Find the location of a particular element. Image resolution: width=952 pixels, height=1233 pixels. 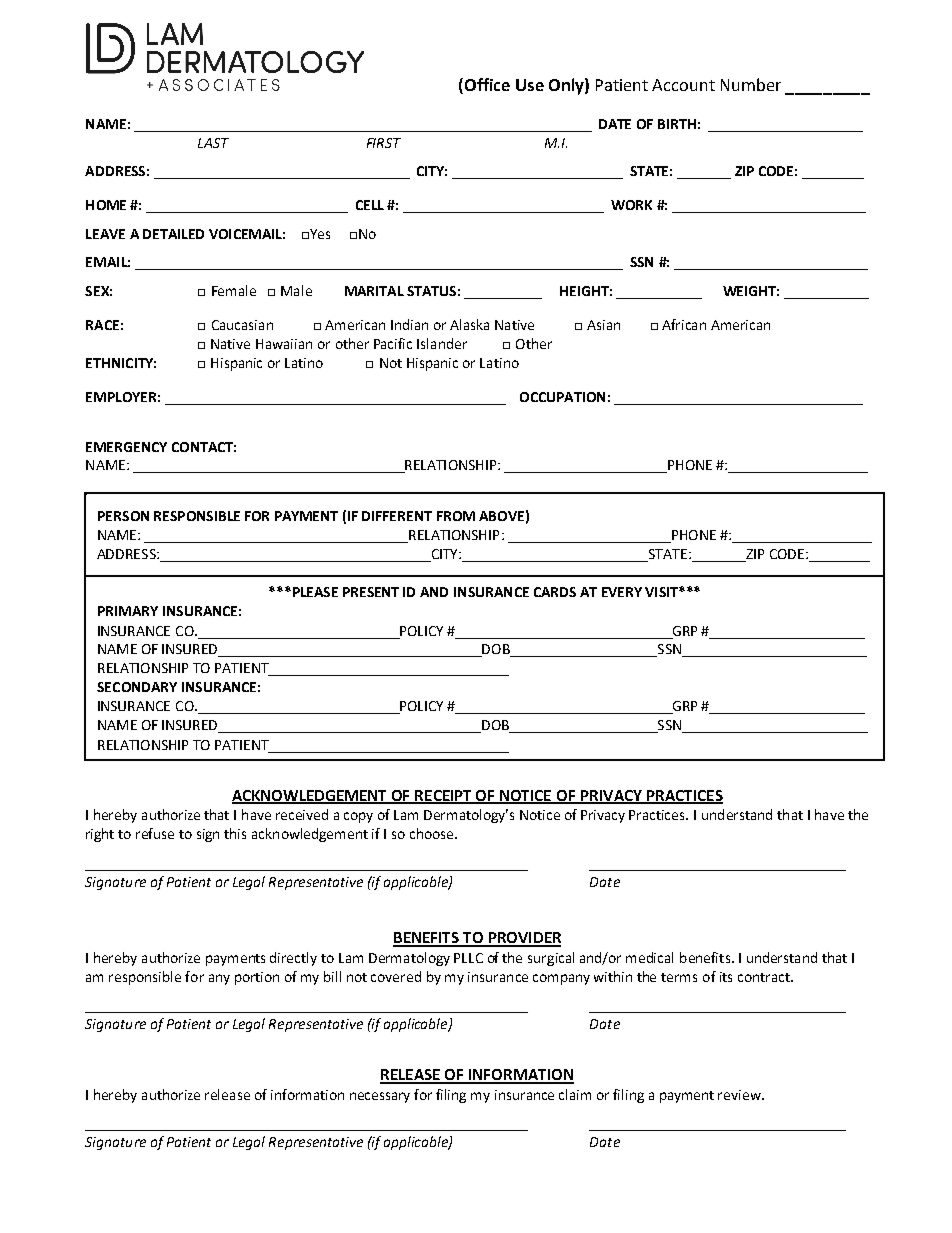

Indian is located at coordinates (409, 324).
